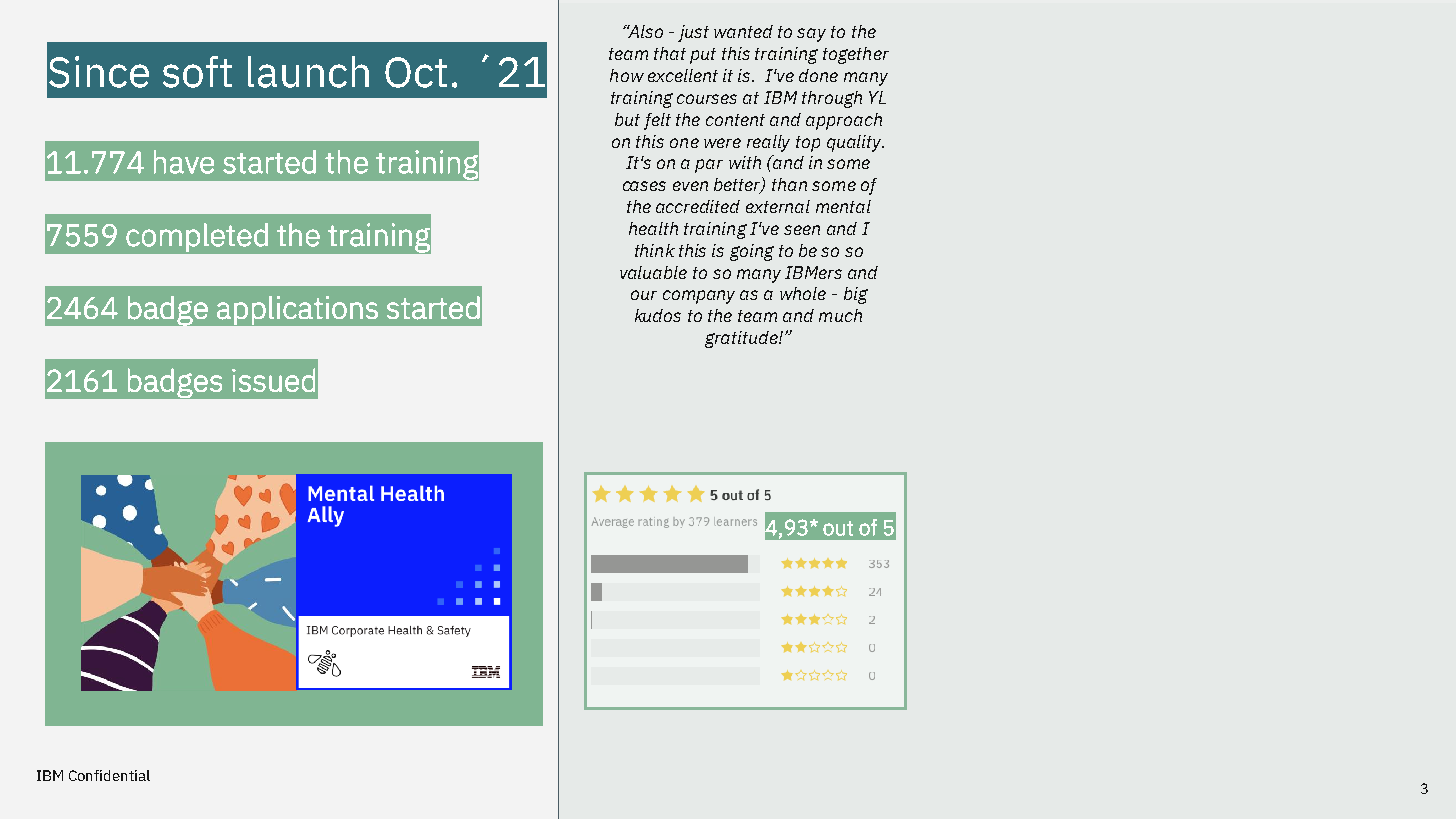 The height and width of the page is (819, 1456). I want to click on out, so click(838, 528).
